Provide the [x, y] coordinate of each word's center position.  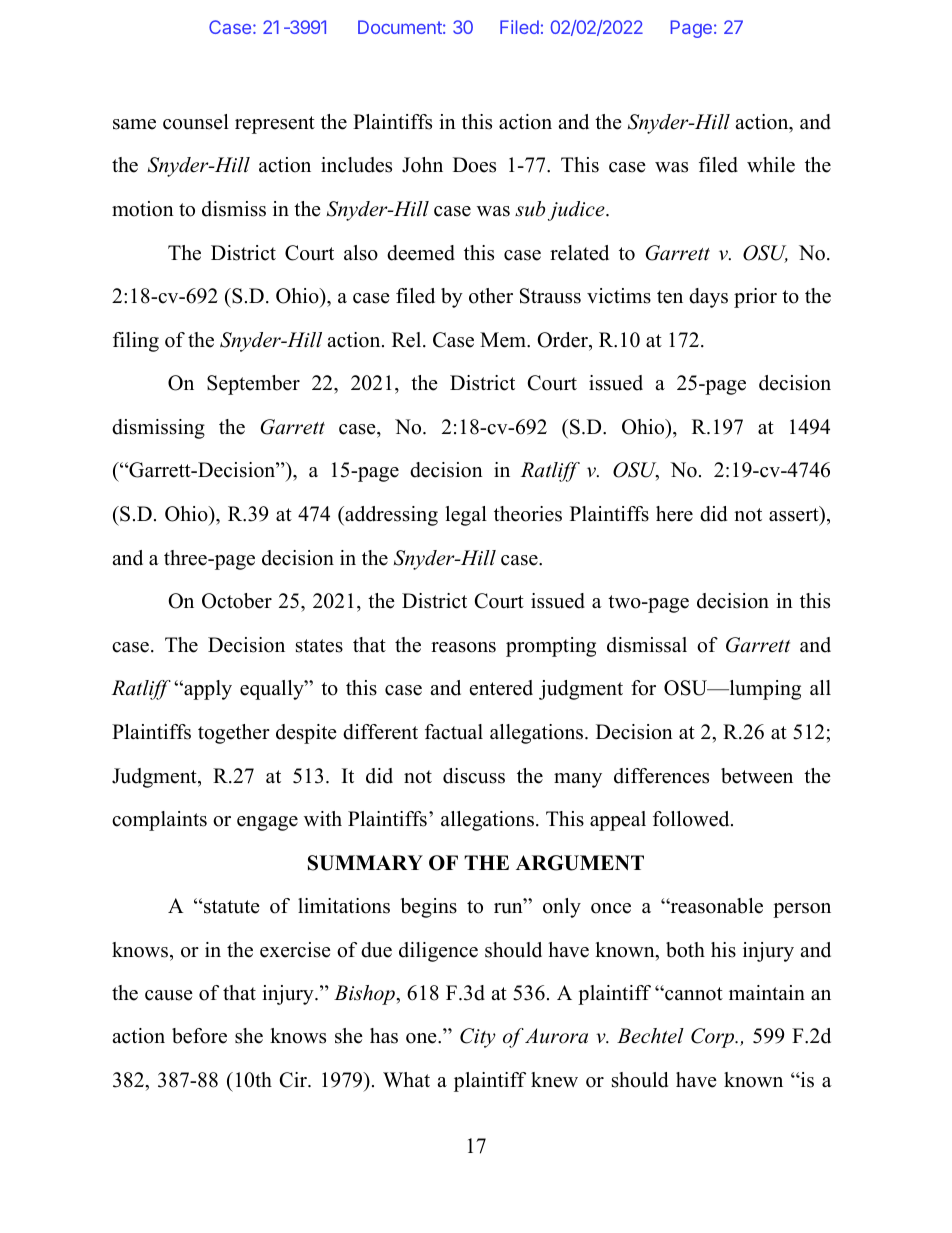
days [708, 298]
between [757, 776]
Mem [504, 340]
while [771, 165]
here [674, 514]
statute [231, 907]
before [199, 1036]
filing [136, 342]
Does [474, 165]
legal [466, 516]
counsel [196, 122]
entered [501, 688]
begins [429, 908]
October [237, 601]
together [234, 734]
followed [692, 819]
